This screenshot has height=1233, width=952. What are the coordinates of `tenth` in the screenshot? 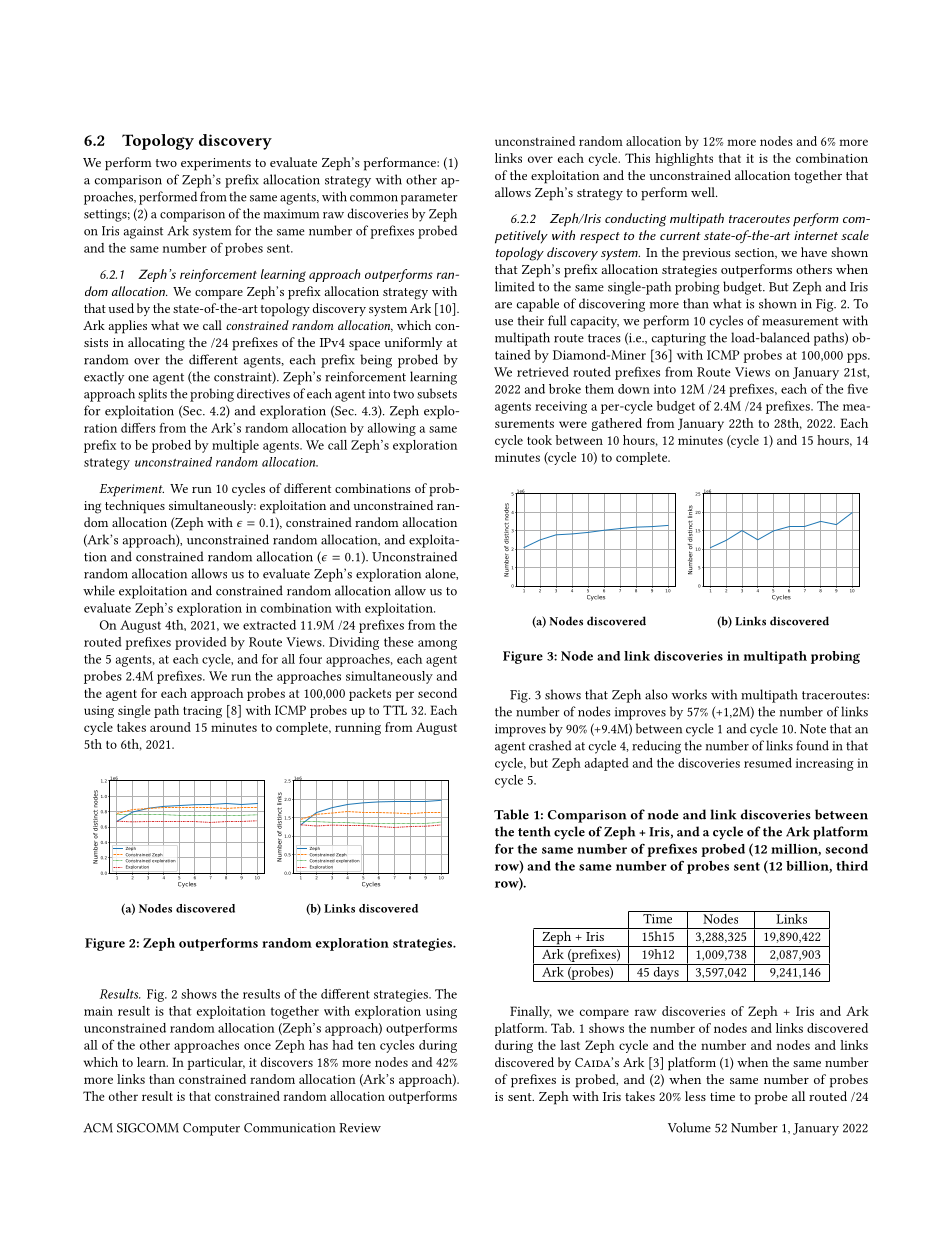 It's located at (534, 831).
